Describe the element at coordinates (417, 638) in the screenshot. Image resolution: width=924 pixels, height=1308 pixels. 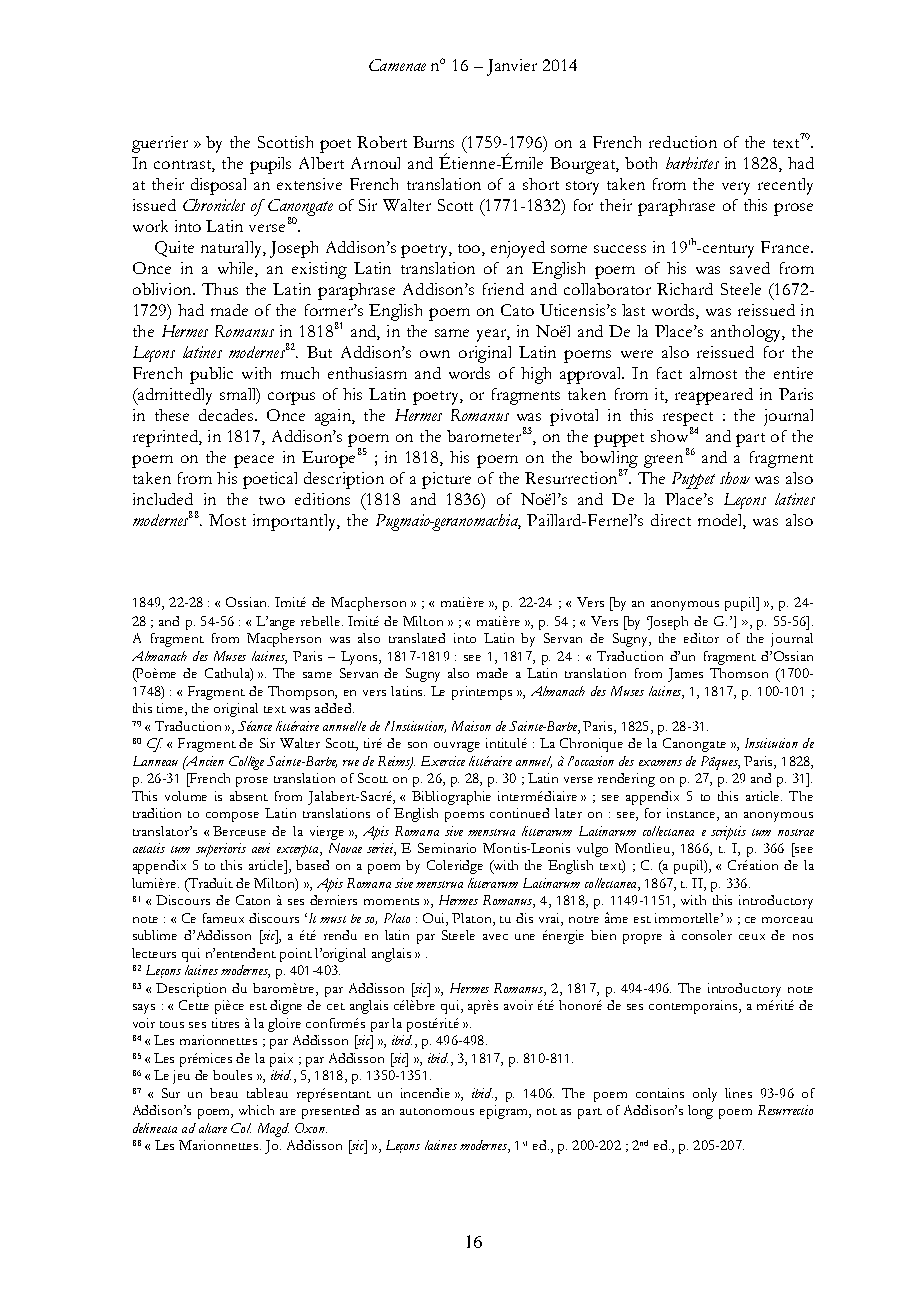
I see `translated` at that location.
